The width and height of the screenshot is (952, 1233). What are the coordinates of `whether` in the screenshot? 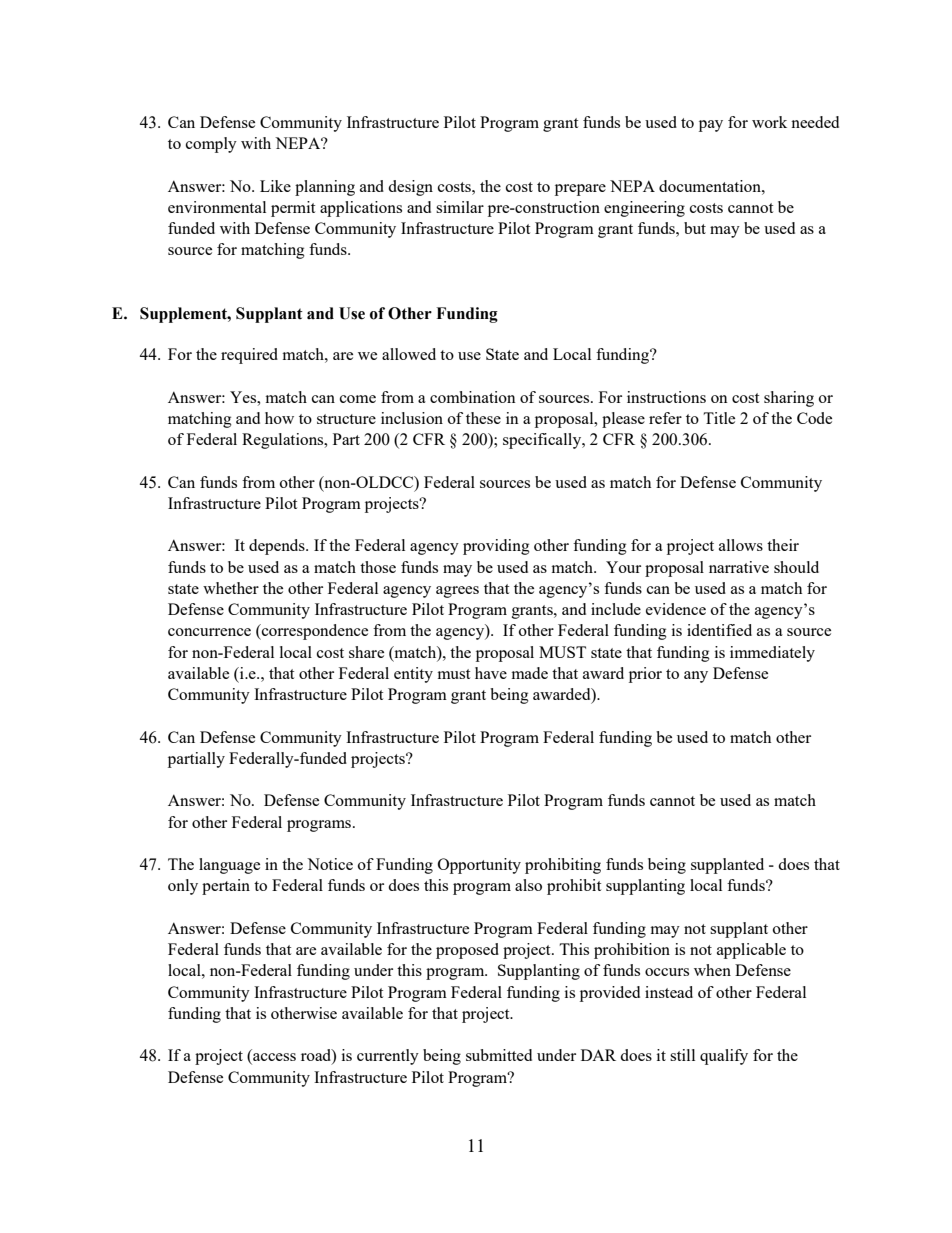 It's located at (231, 588).
